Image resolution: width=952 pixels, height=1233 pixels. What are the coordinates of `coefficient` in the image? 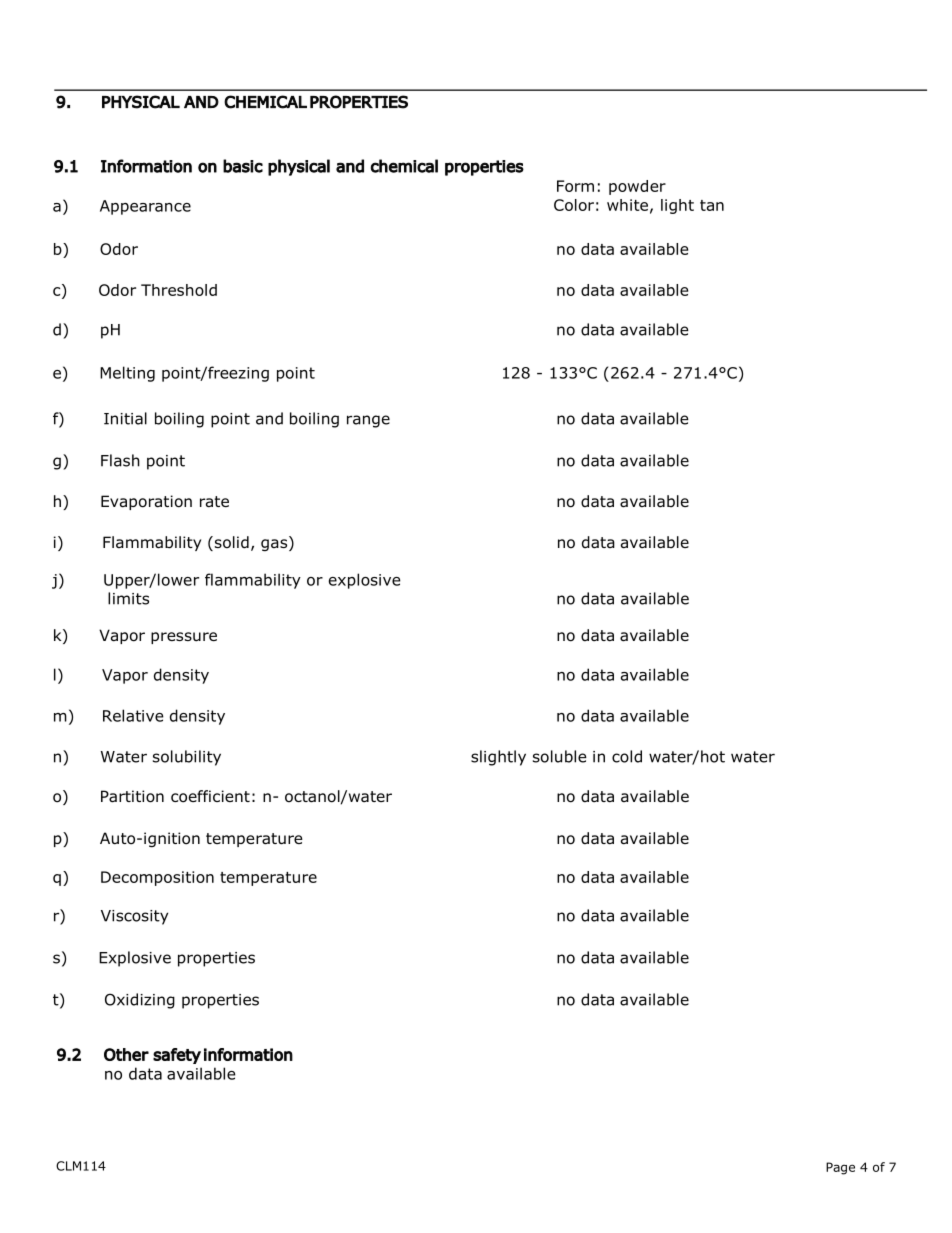 It's located at (210, 796).
